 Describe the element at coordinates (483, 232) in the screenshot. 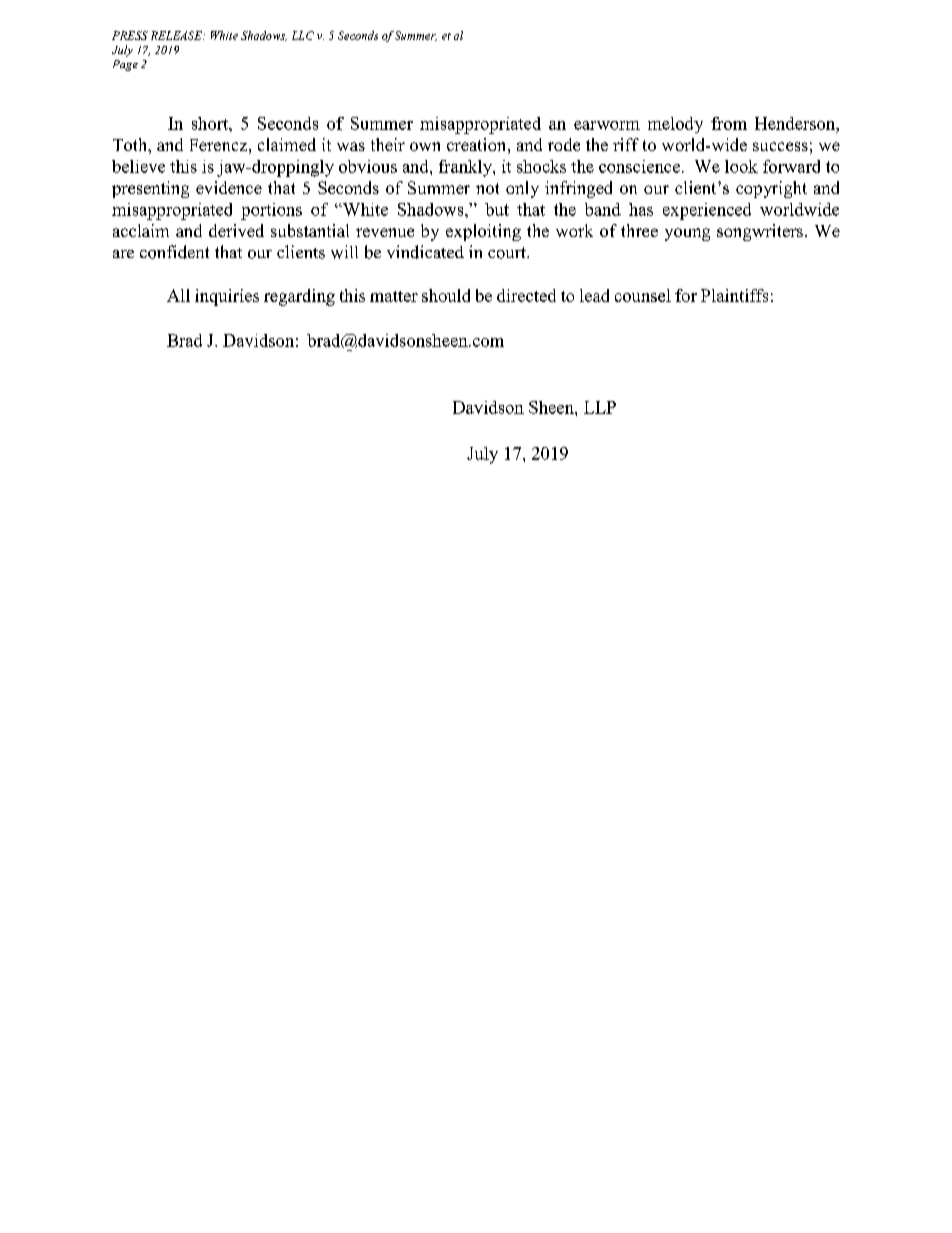

I see `exploiting` at that location.
